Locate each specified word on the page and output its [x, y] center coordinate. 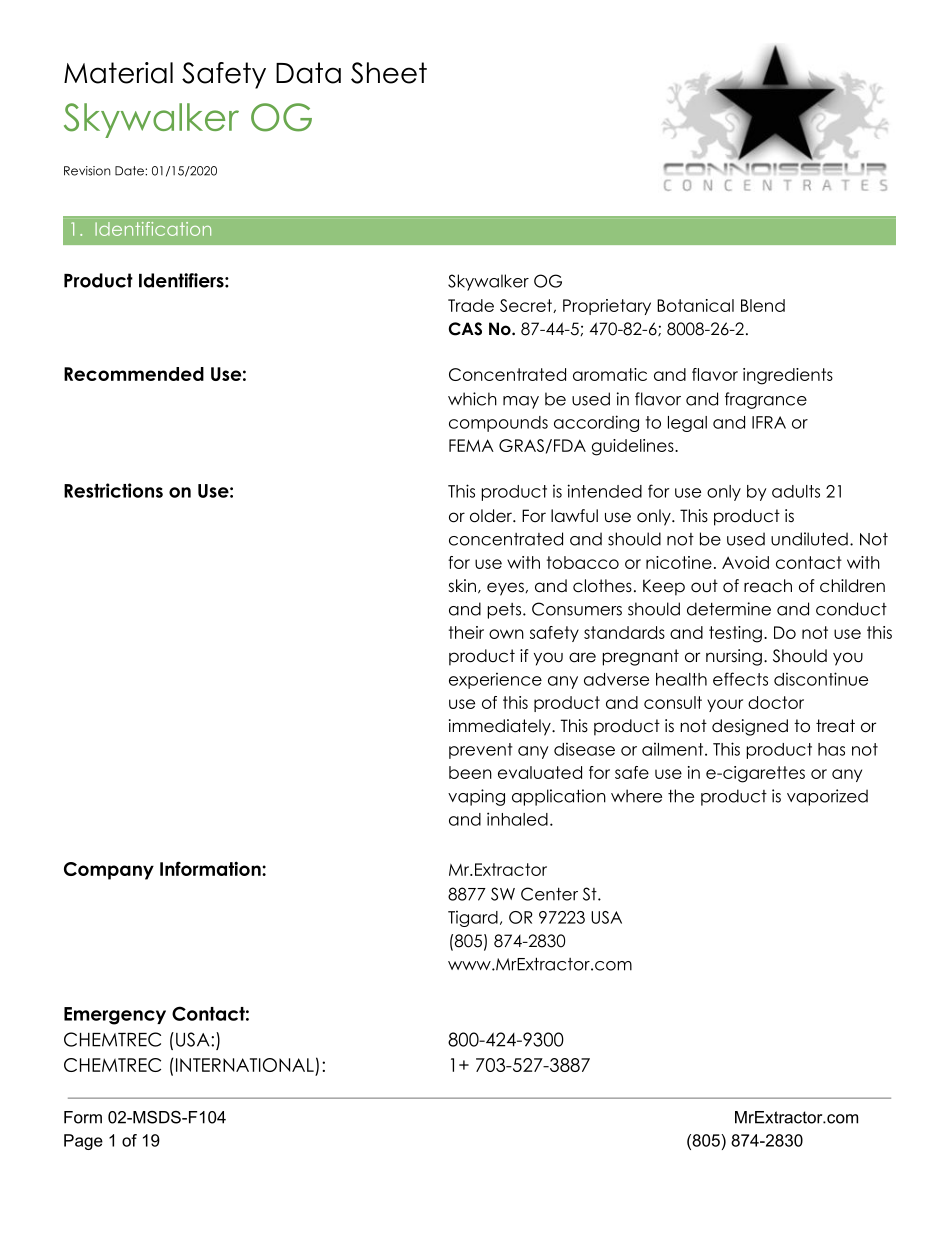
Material [118, 73]
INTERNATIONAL [243, 1065]
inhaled [517, 819]
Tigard [473, 919]
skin [462, 585]
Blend [763, 305]
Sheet [389, 73]
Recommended [134, 374]
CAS [465, 329]
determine [729, 609]
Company [109, 871]
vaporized [827, 797]
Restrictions [113, 490]
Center [549, 894]
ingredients [788, 376]
